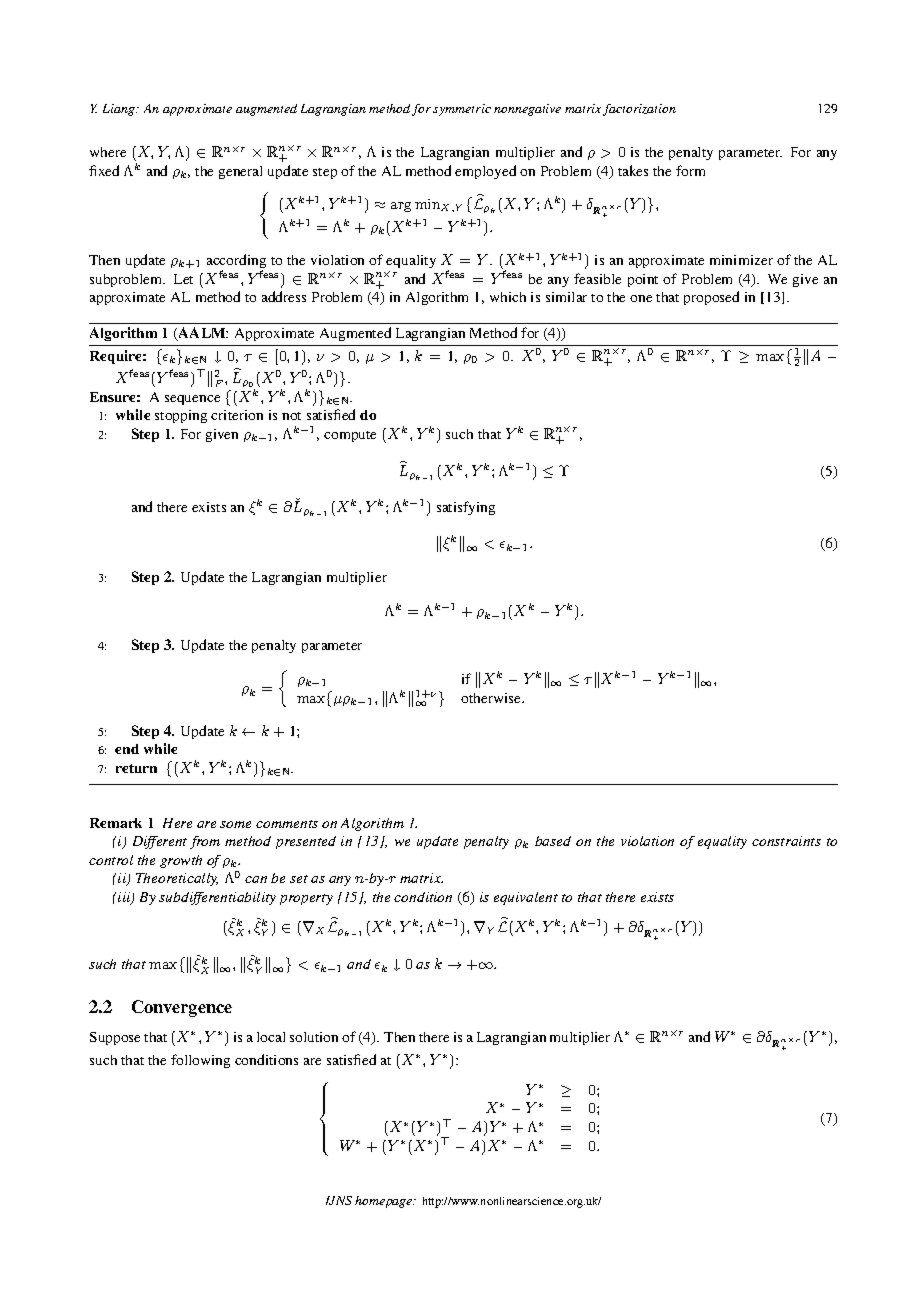 The height and width of the screenshot is (1308, 924). I want to click on general, so click(240, 172).
